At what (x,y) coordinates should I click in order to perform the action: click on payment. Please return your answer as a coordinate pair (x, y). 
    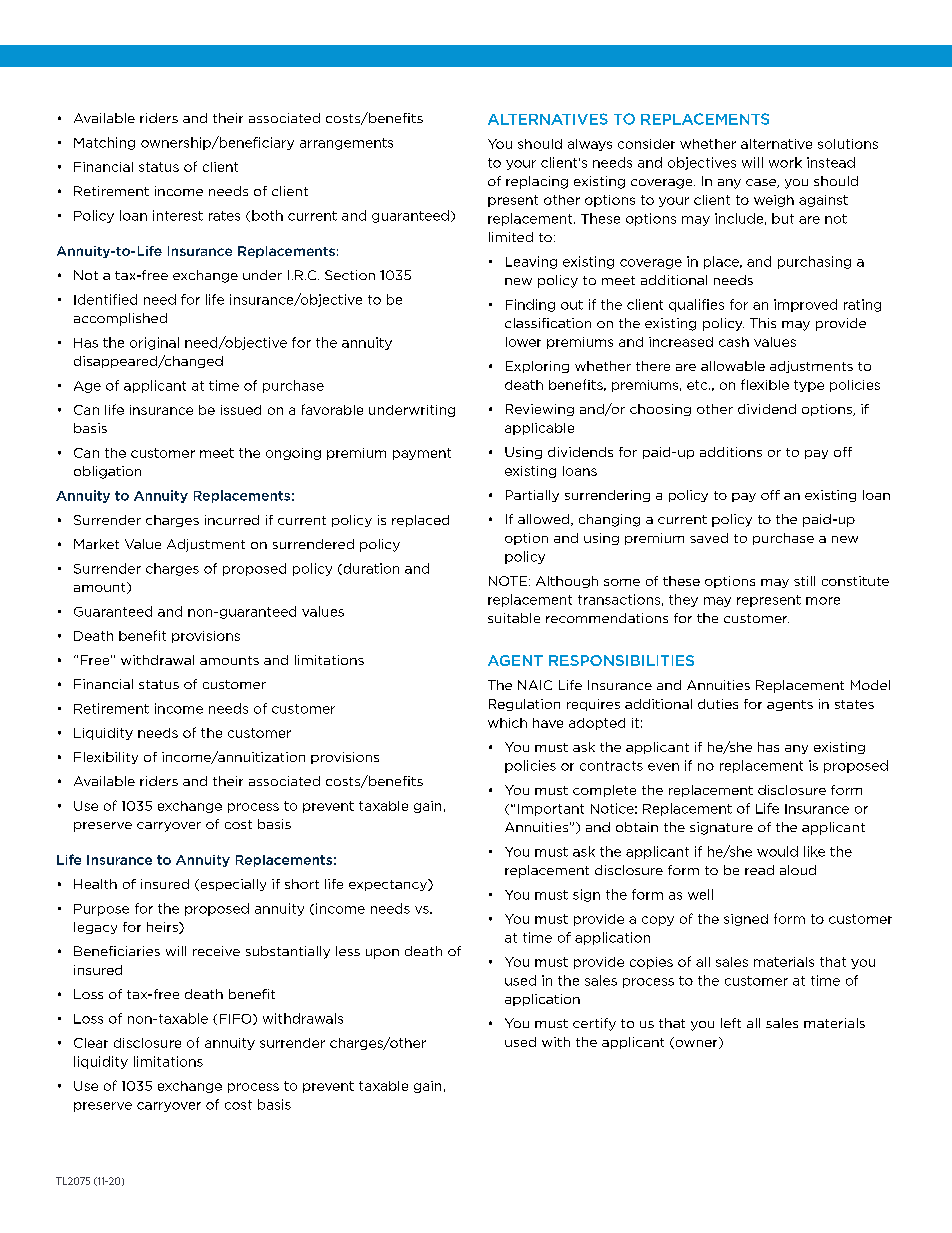
    Looking at the image, I should click on (422, 454).
